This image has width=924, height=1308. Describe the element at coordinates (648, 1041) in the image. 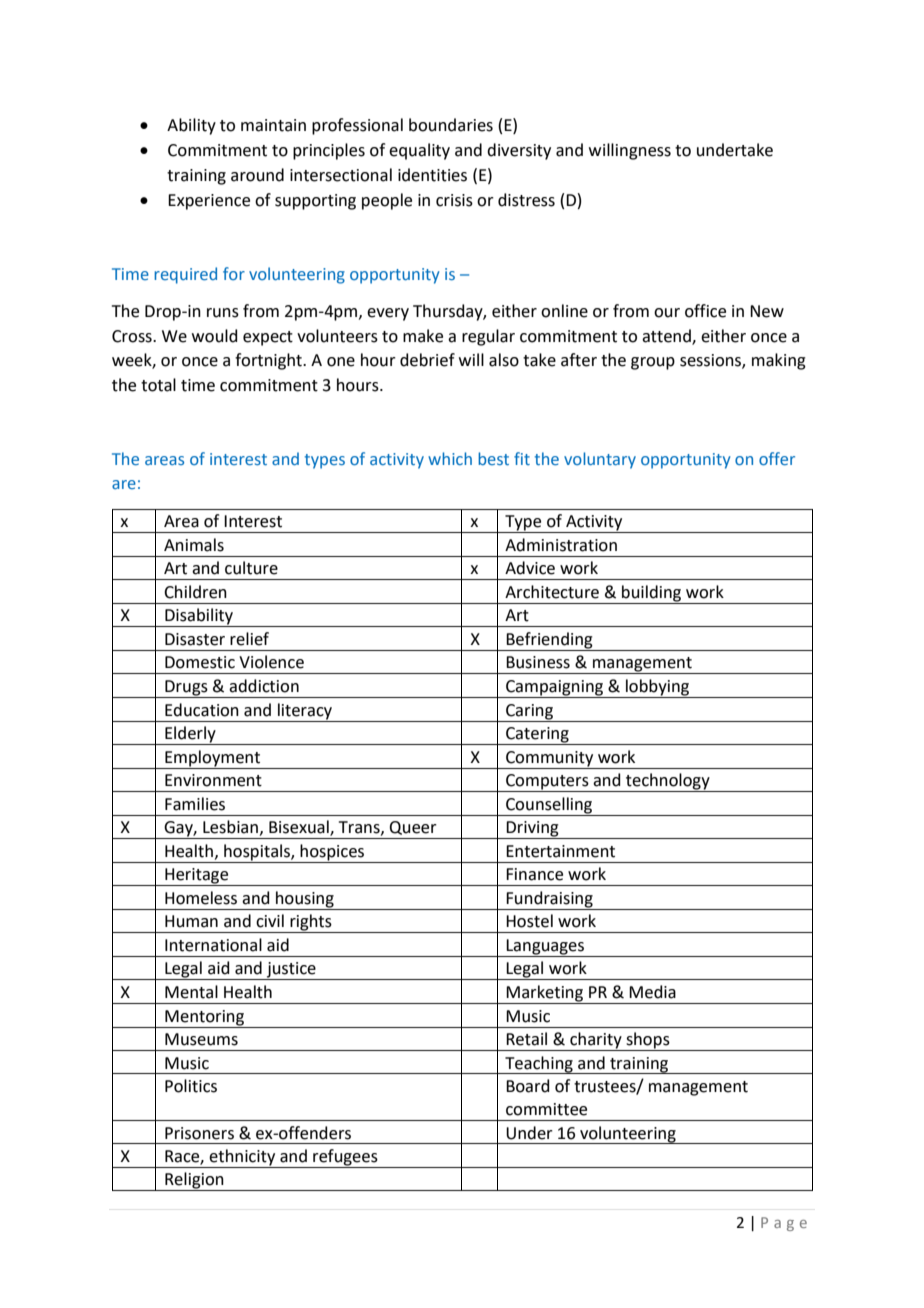

I see `shops` at that location.
